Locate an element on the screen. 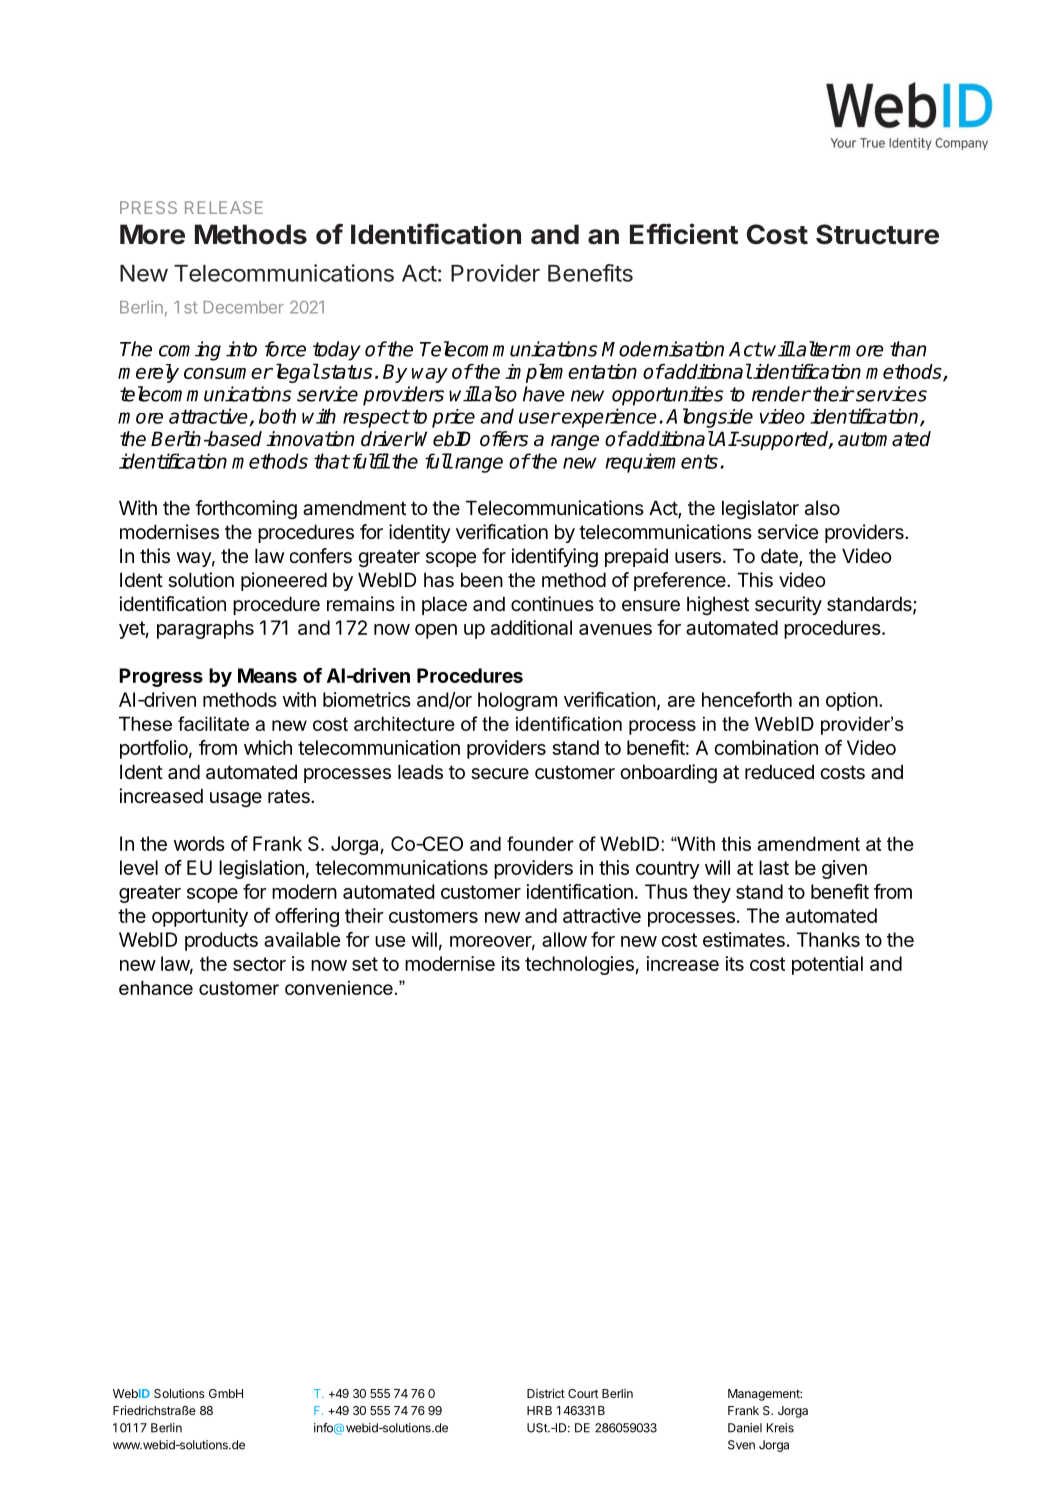 The width and height of the screenshot is (1053, 1491). founder is located at coordinates (540, 843).
